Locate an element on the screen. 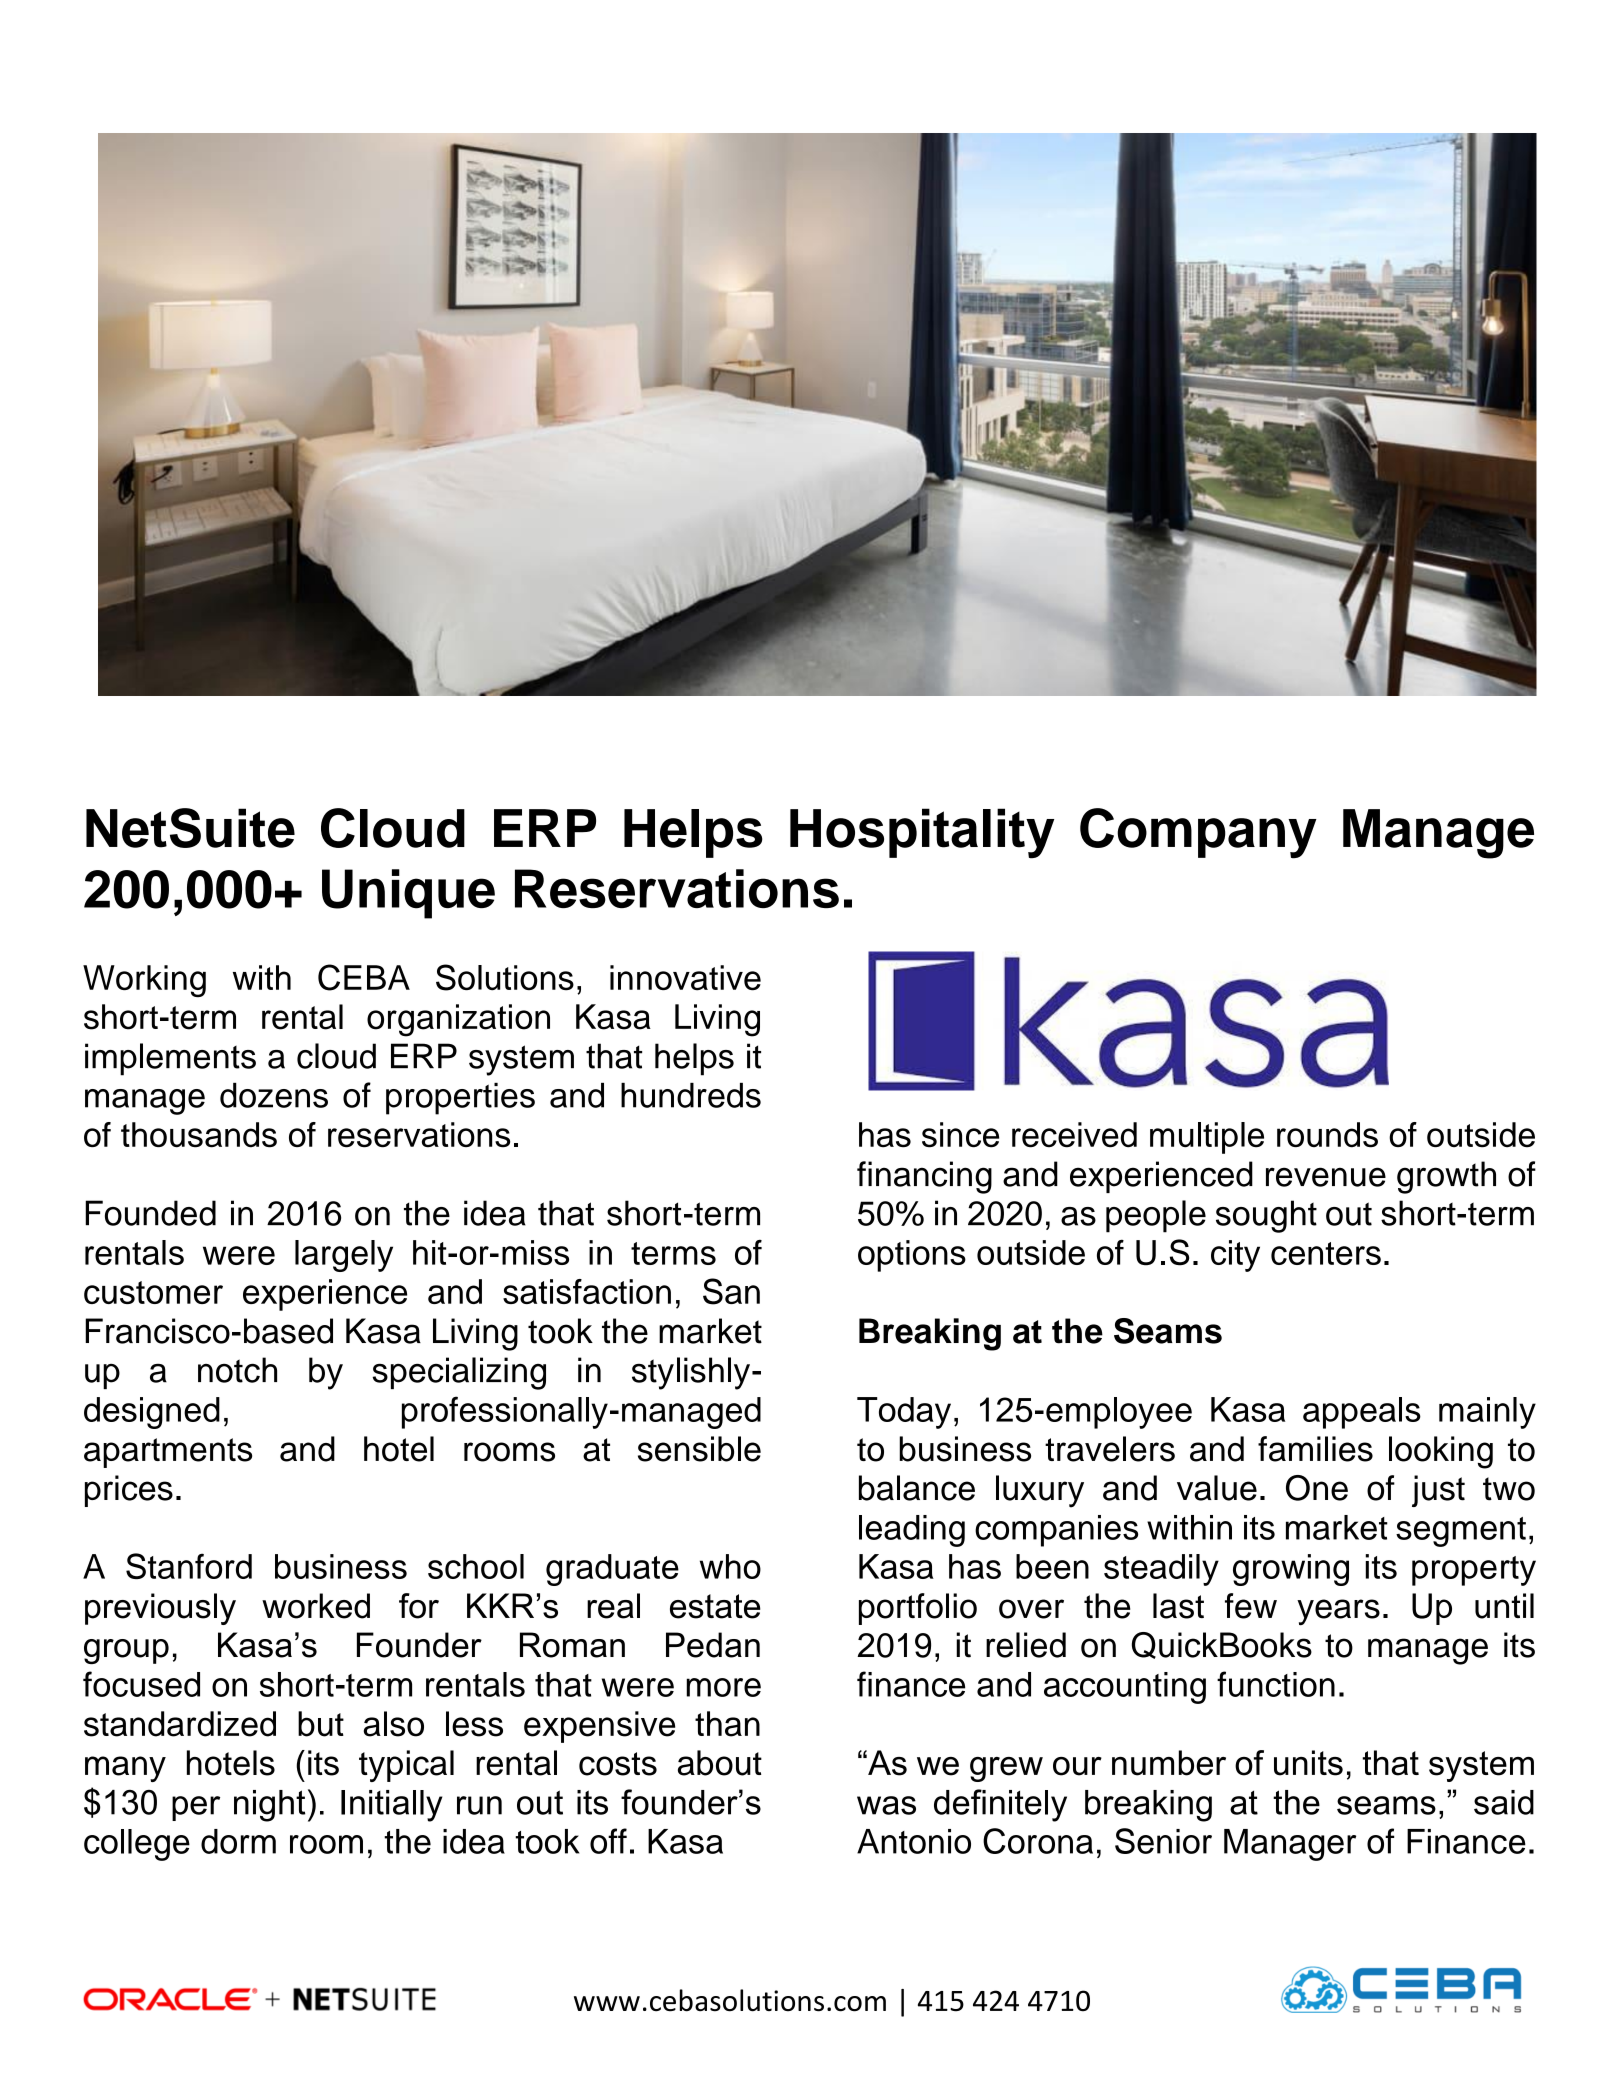 Image resolution: width=1607 pixels, height=2080 pixels. who is located at coordinates (730, 1566).
